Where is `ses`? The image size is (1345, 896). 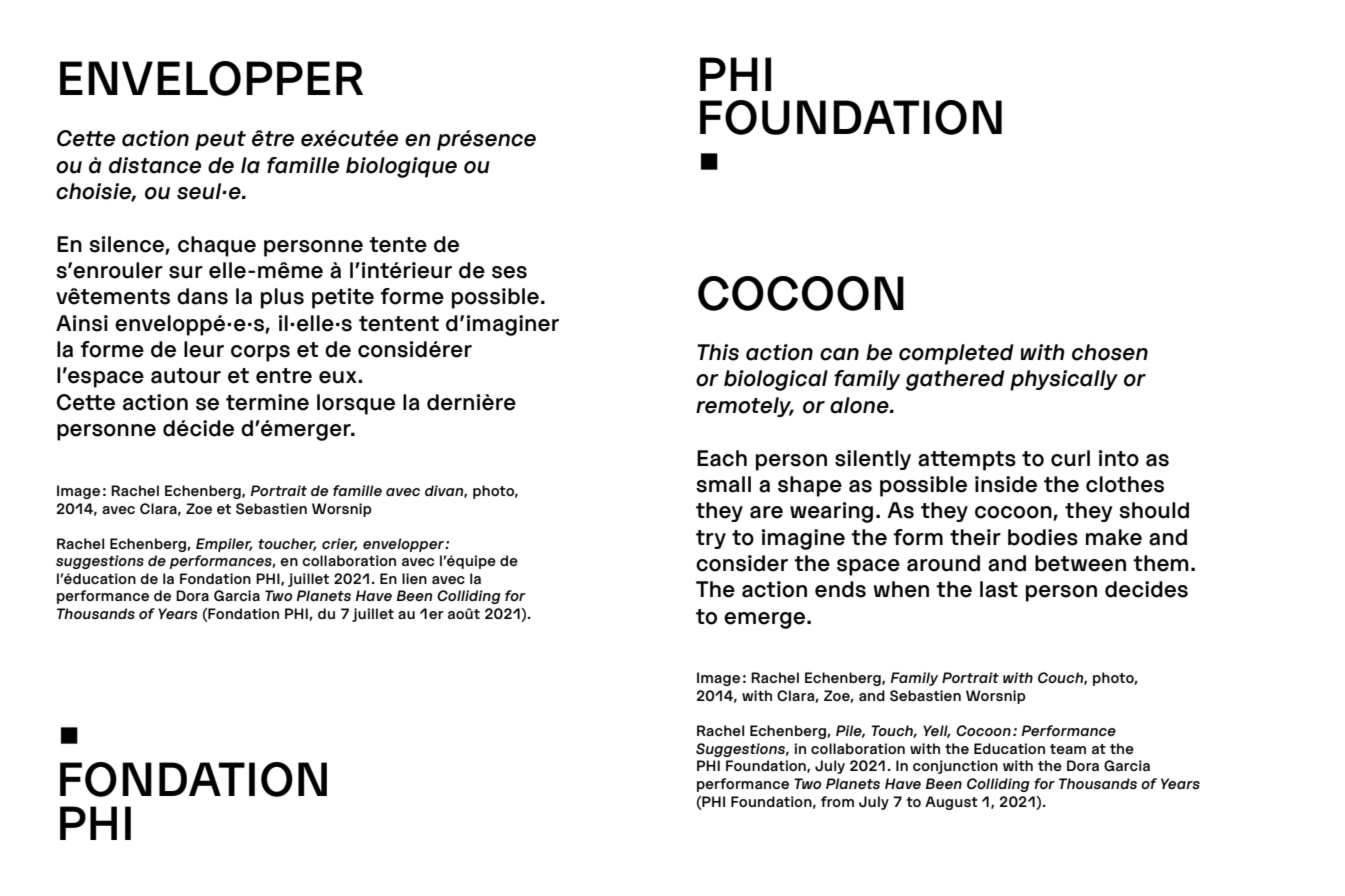
ses is located at coordinates (509, 272).
